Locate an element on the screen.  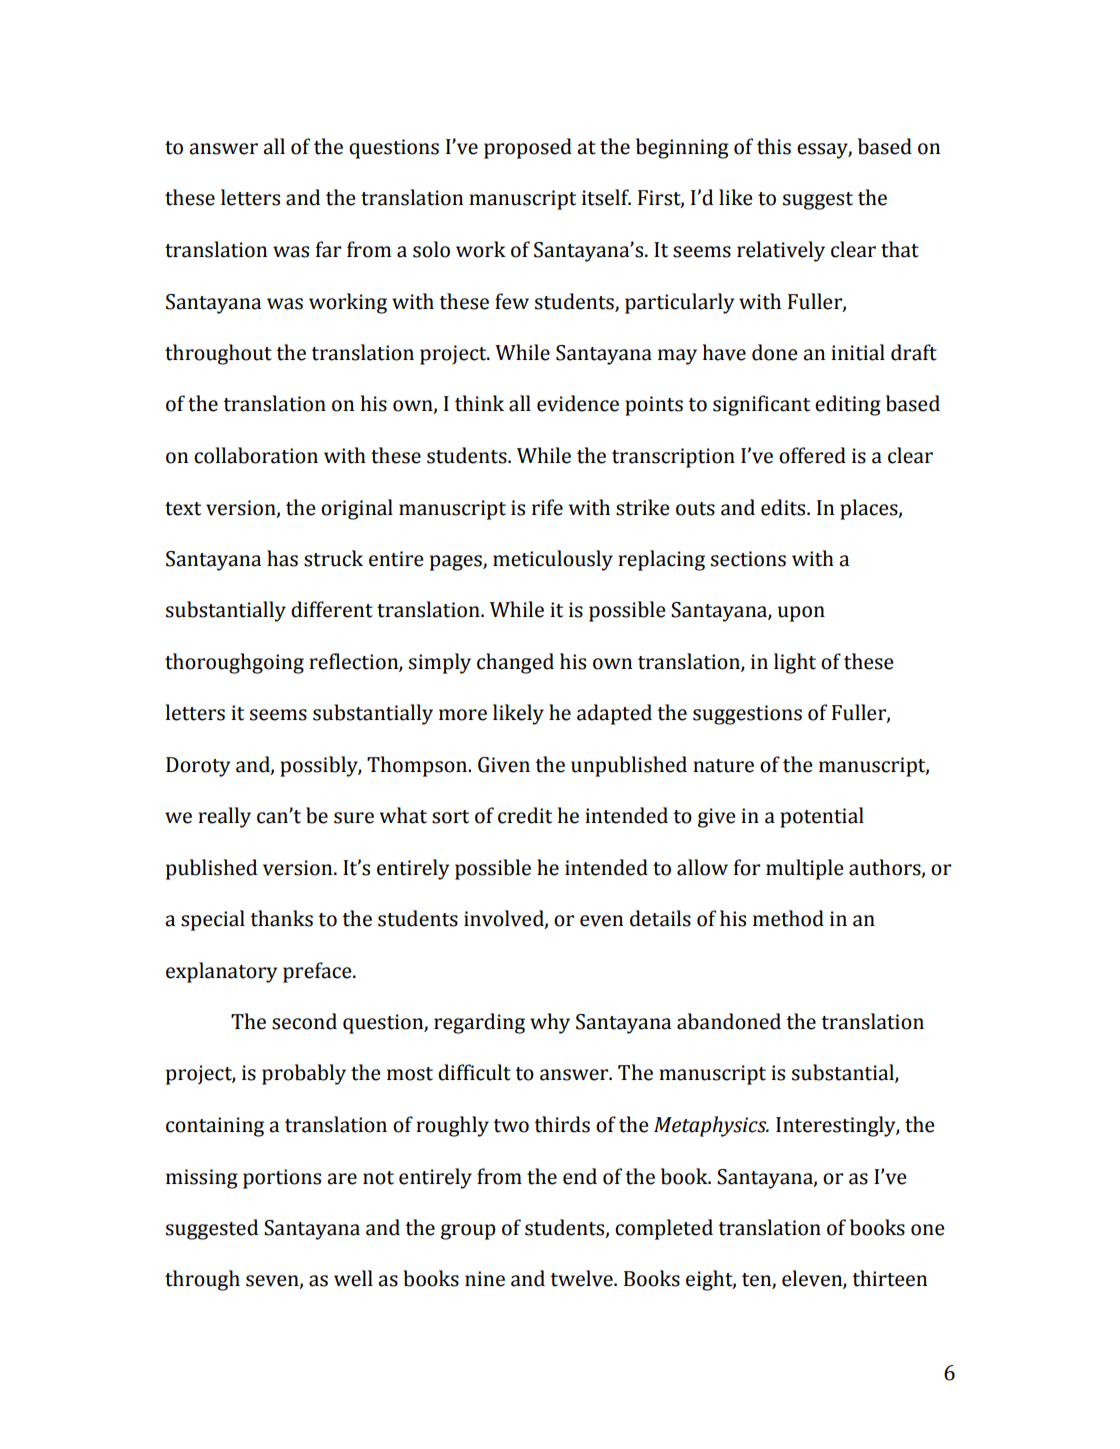
portions is located at coordinates (282, 1179).
